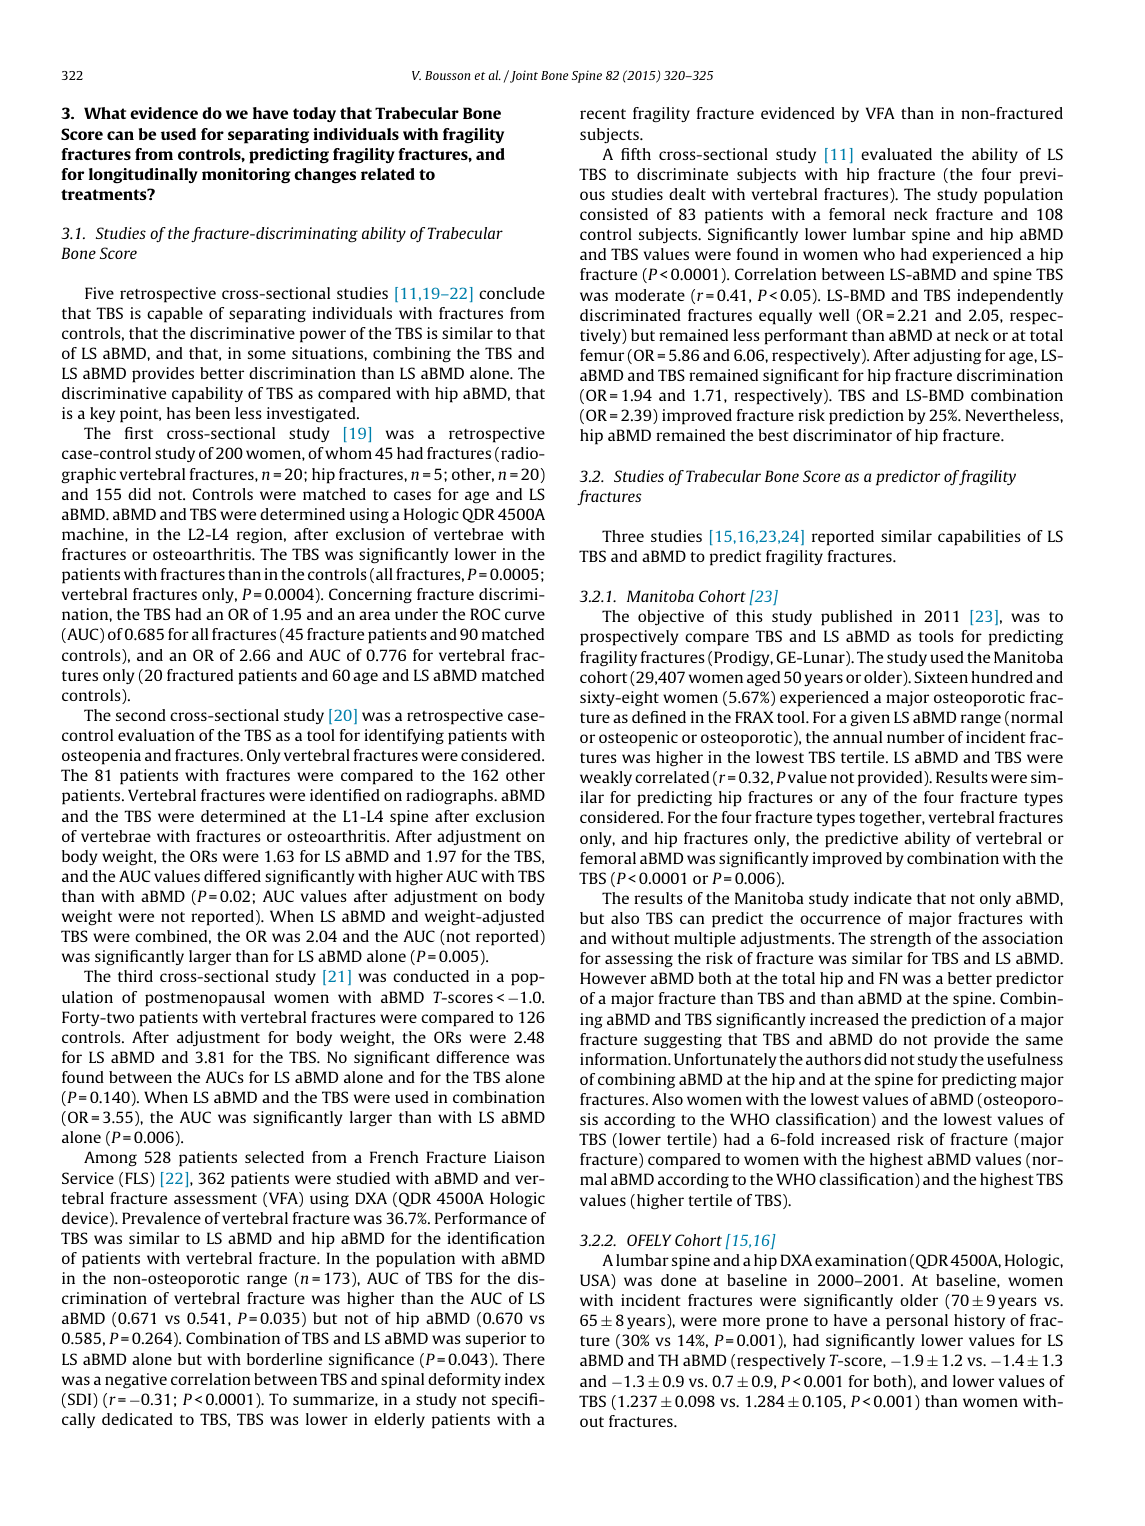 The width and height of the document is (1145, 1526). I want to click on negative, so click(136, 1381).
